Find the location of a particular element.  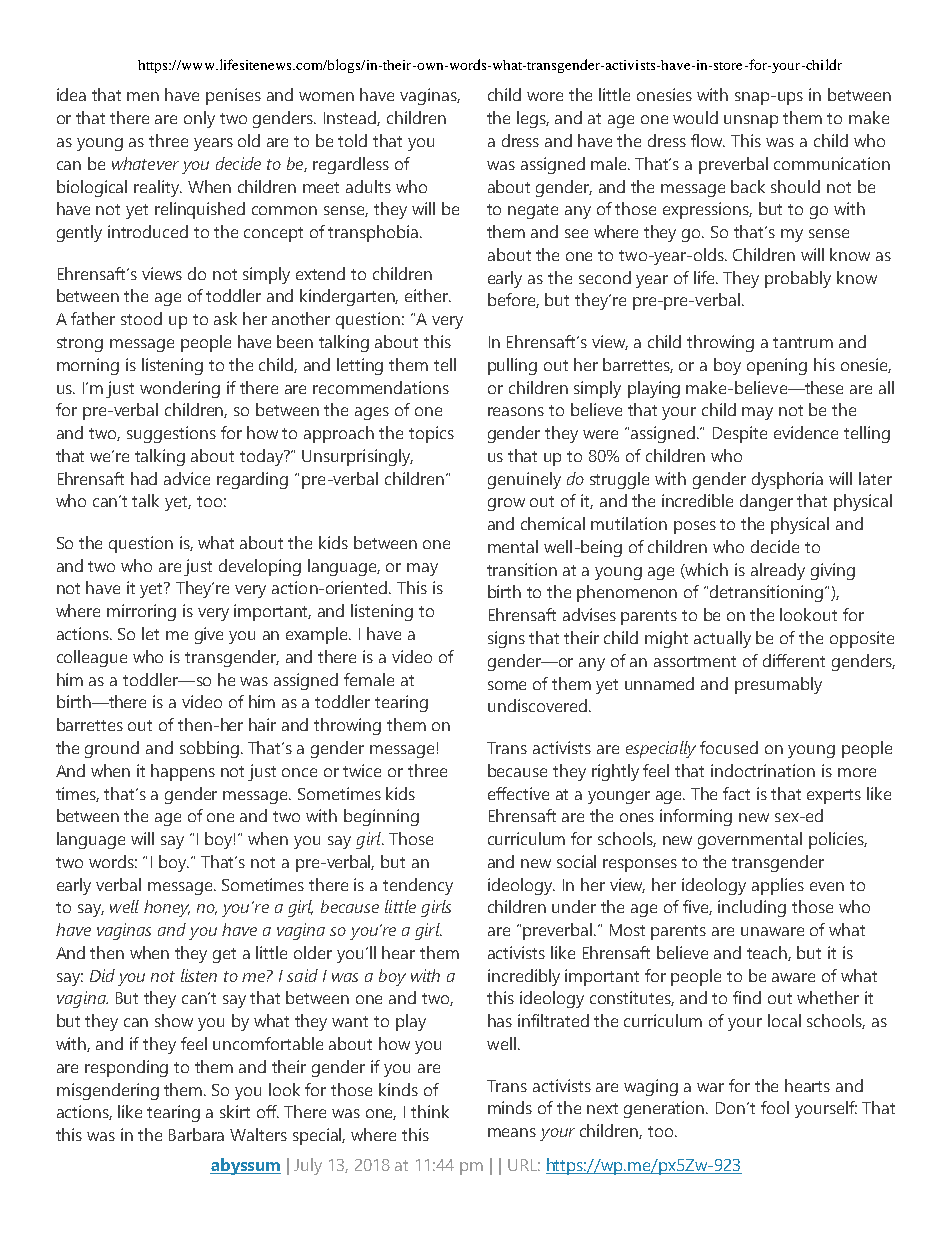

only is located at coordinates (199, 119).
